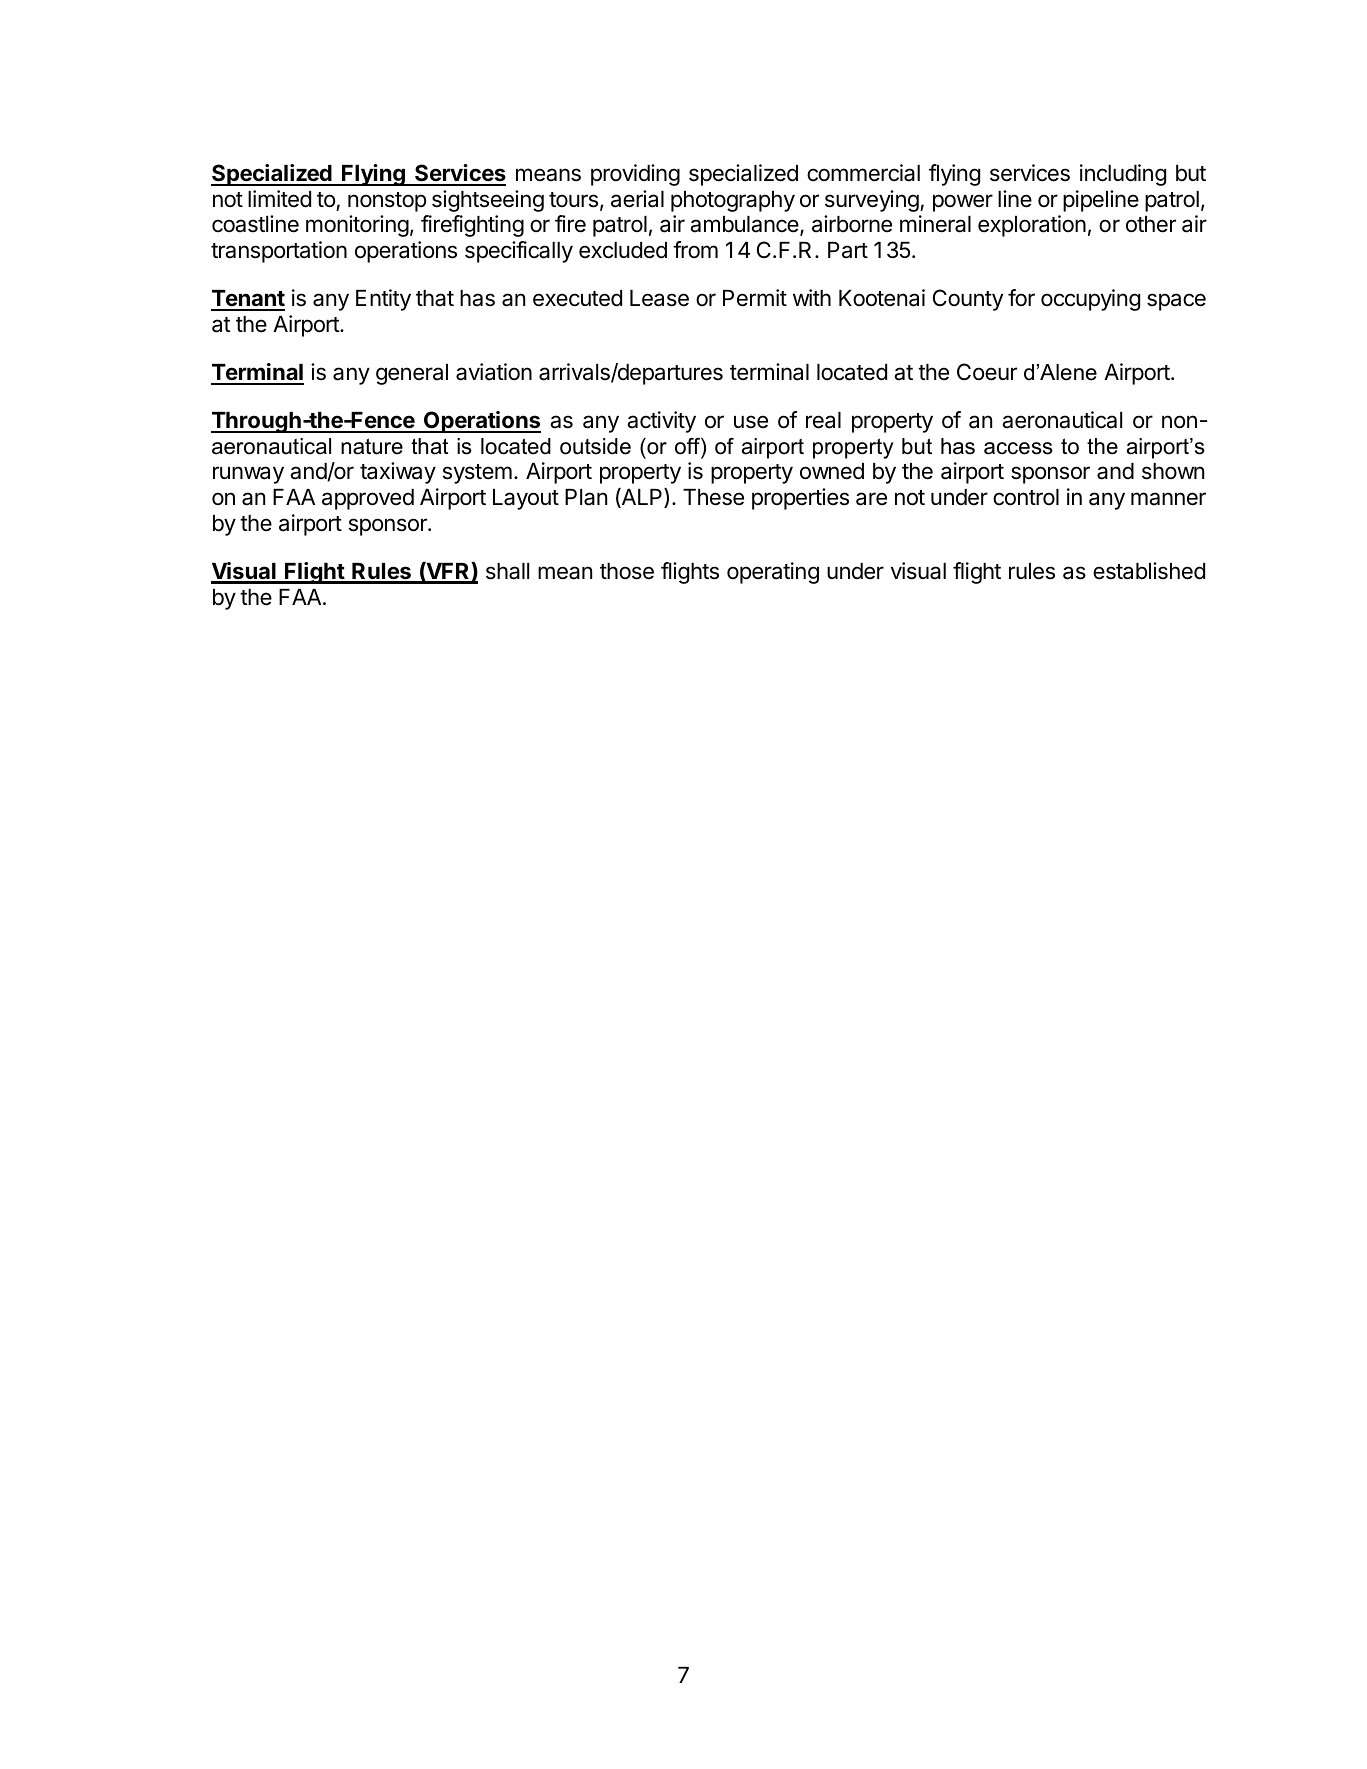  I want to click on Permit, so click(755, 298).
